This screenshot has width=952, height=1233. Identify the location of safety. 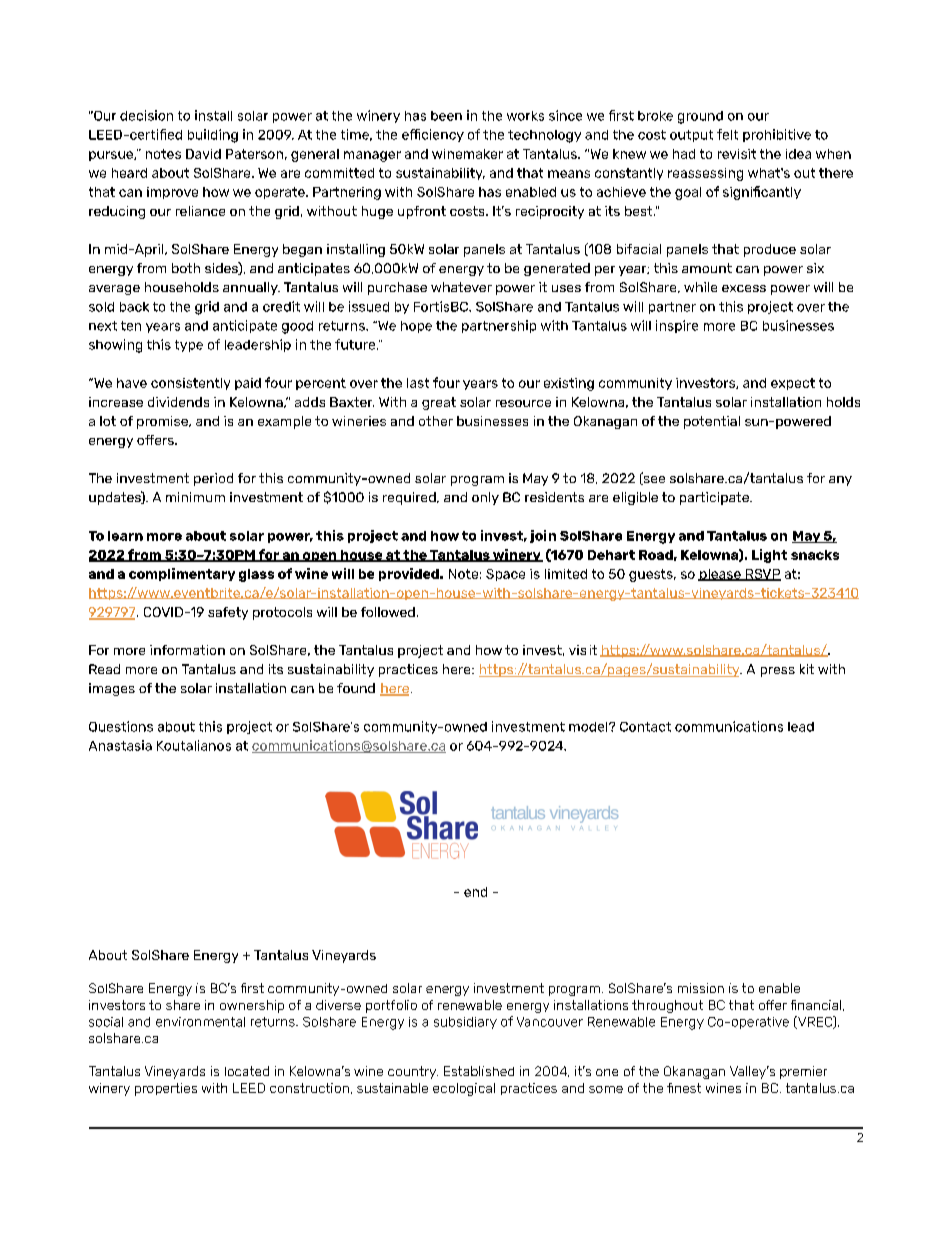
(228, 613).
